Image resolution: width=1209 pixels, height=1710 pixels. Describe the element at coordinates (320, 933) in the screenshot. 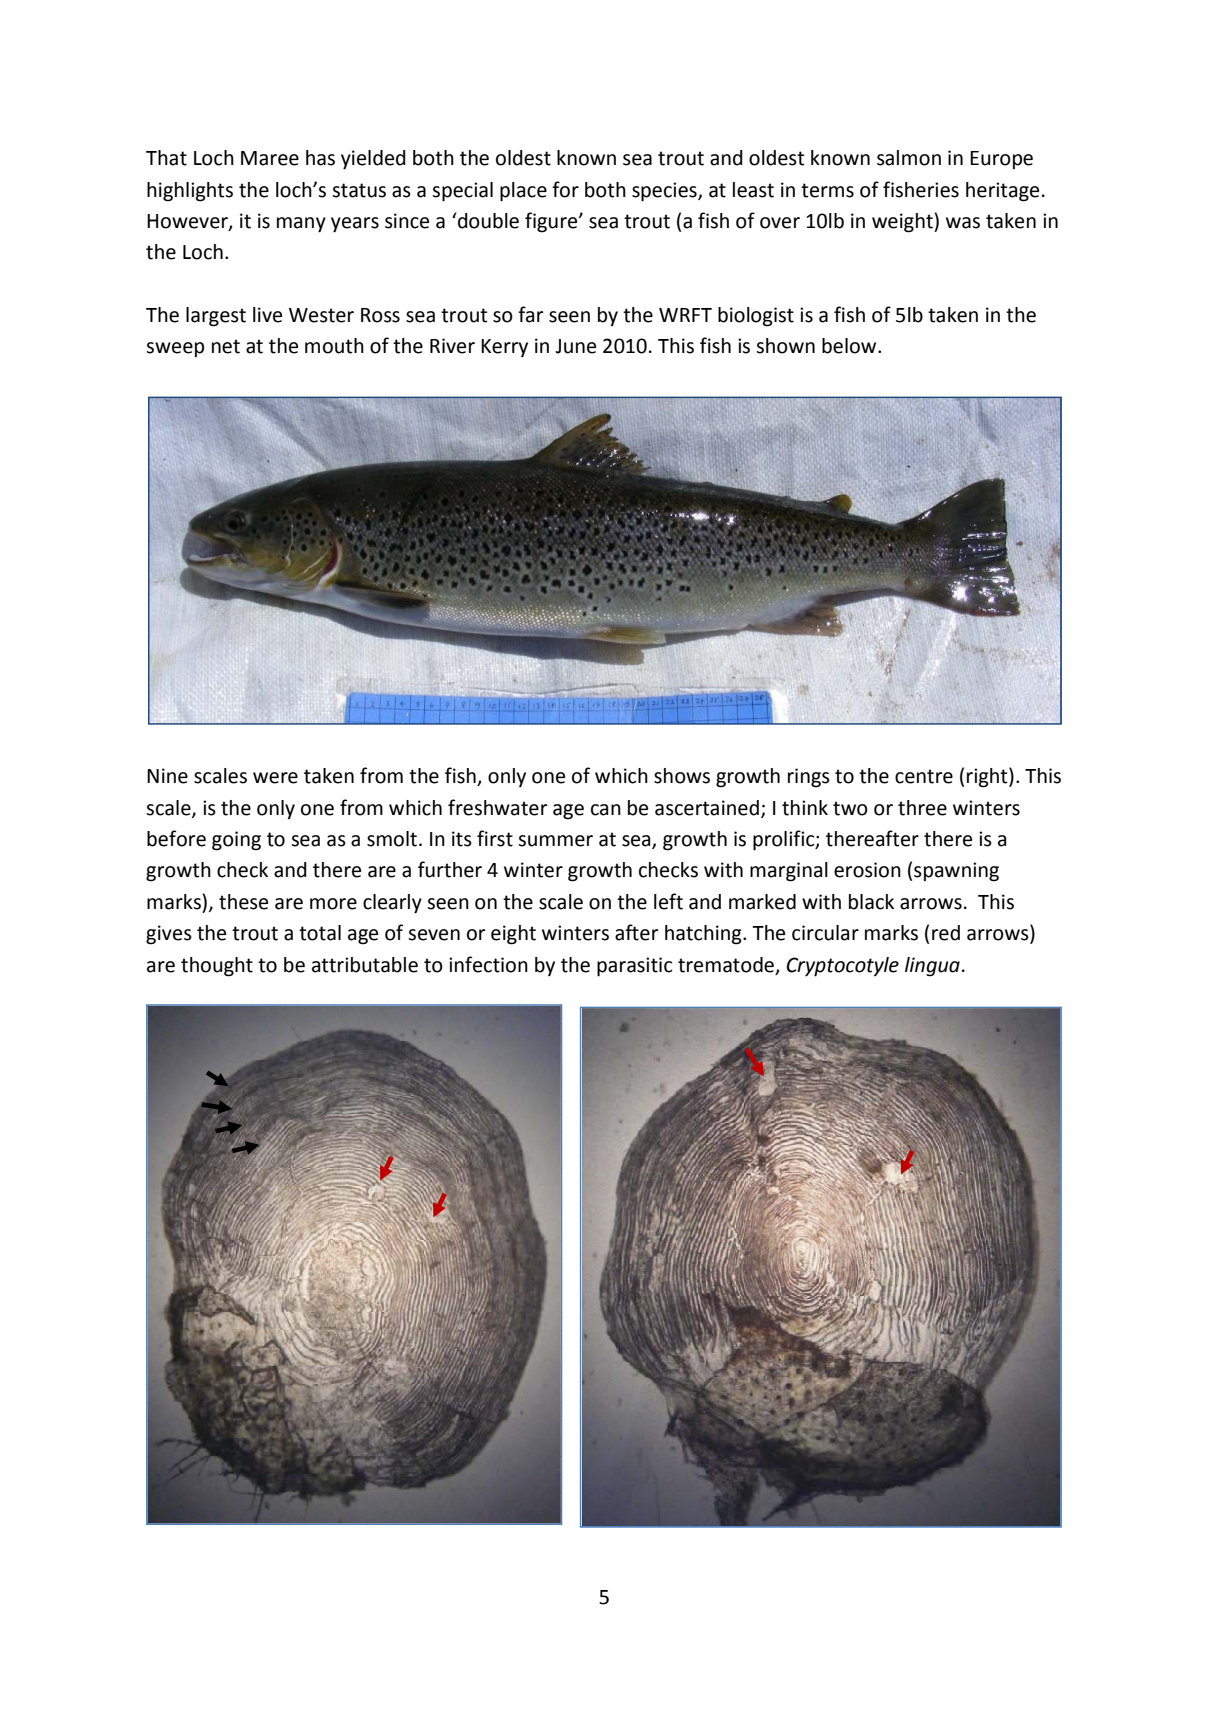

I see `total` at that location.
